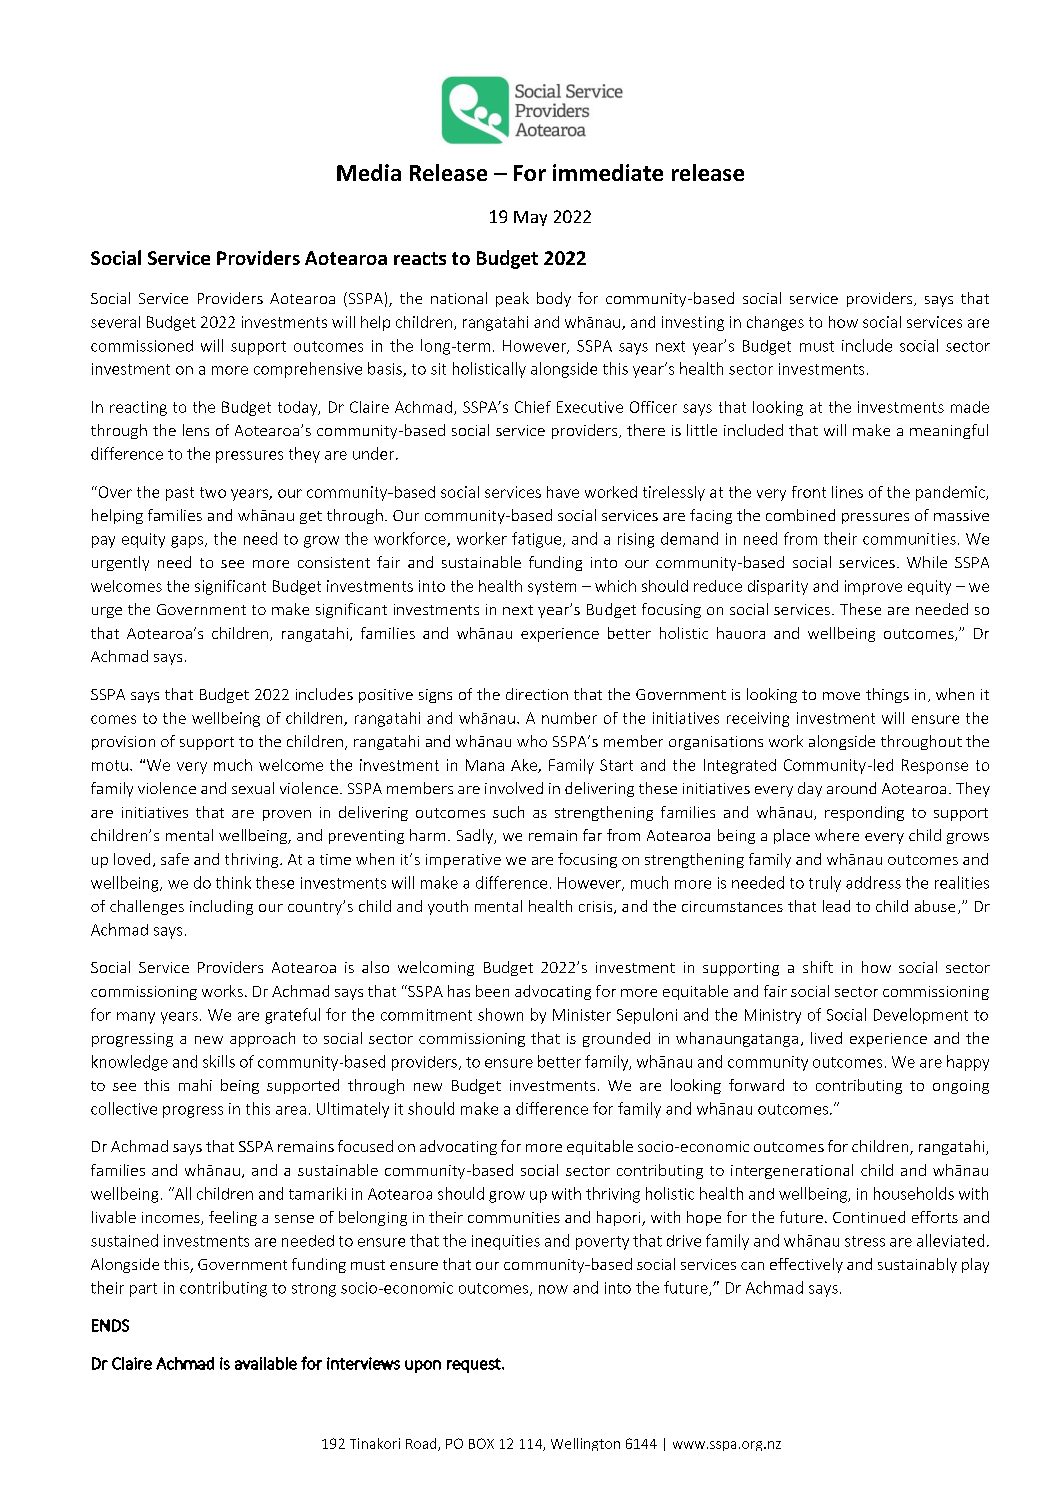 This image has width=1064, height=1504. What do you see at coordinates (115, 322) in the image?
I see `several` at bounding box center [115, 322].
